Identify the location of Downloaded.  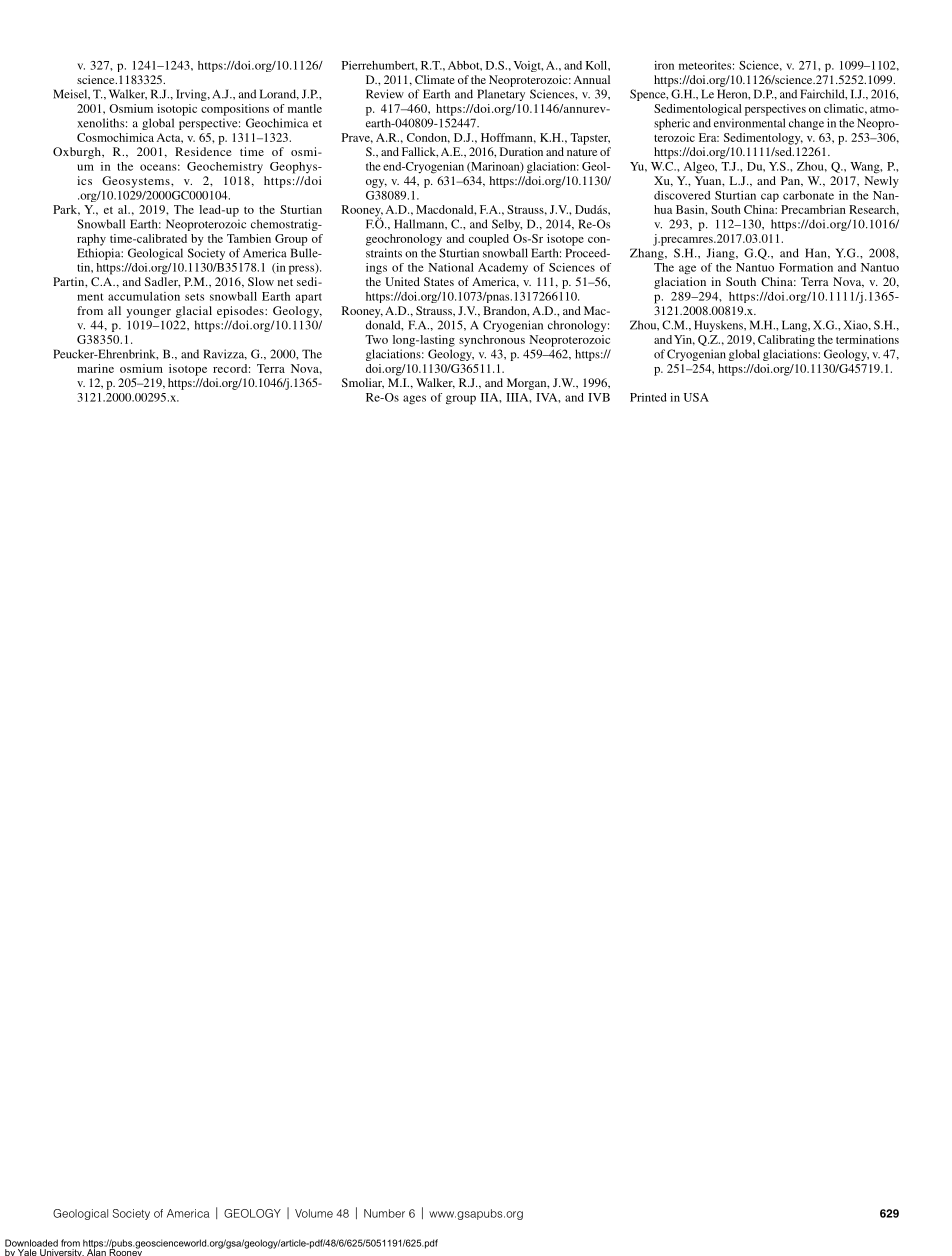
(31, 1243).
